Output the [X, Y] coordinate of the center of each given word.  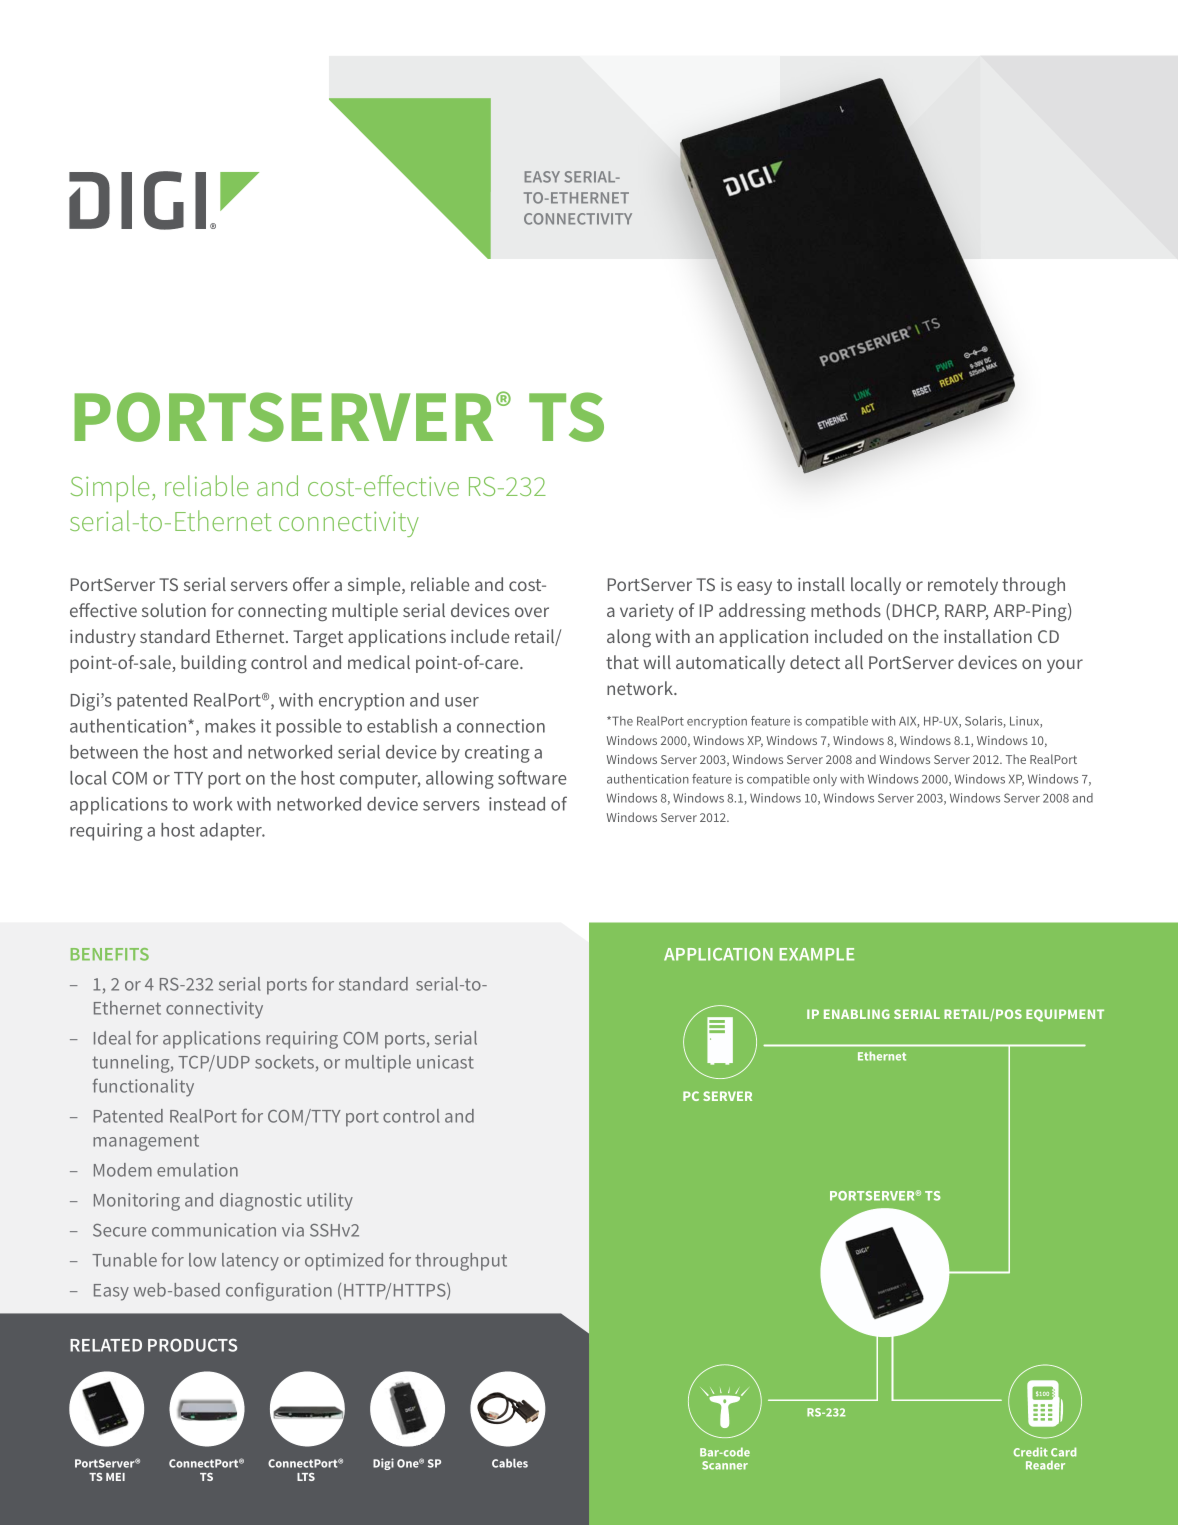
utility [330, 1202]
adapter [232, 832]
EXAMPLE [817, 954]
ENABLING [857, 1014]
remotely [963, 586]
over [532, 612]
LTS [306, 1477]
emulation [197, 1170]
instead [517, 804]
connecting [282, 613]
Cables [510, 1463]
